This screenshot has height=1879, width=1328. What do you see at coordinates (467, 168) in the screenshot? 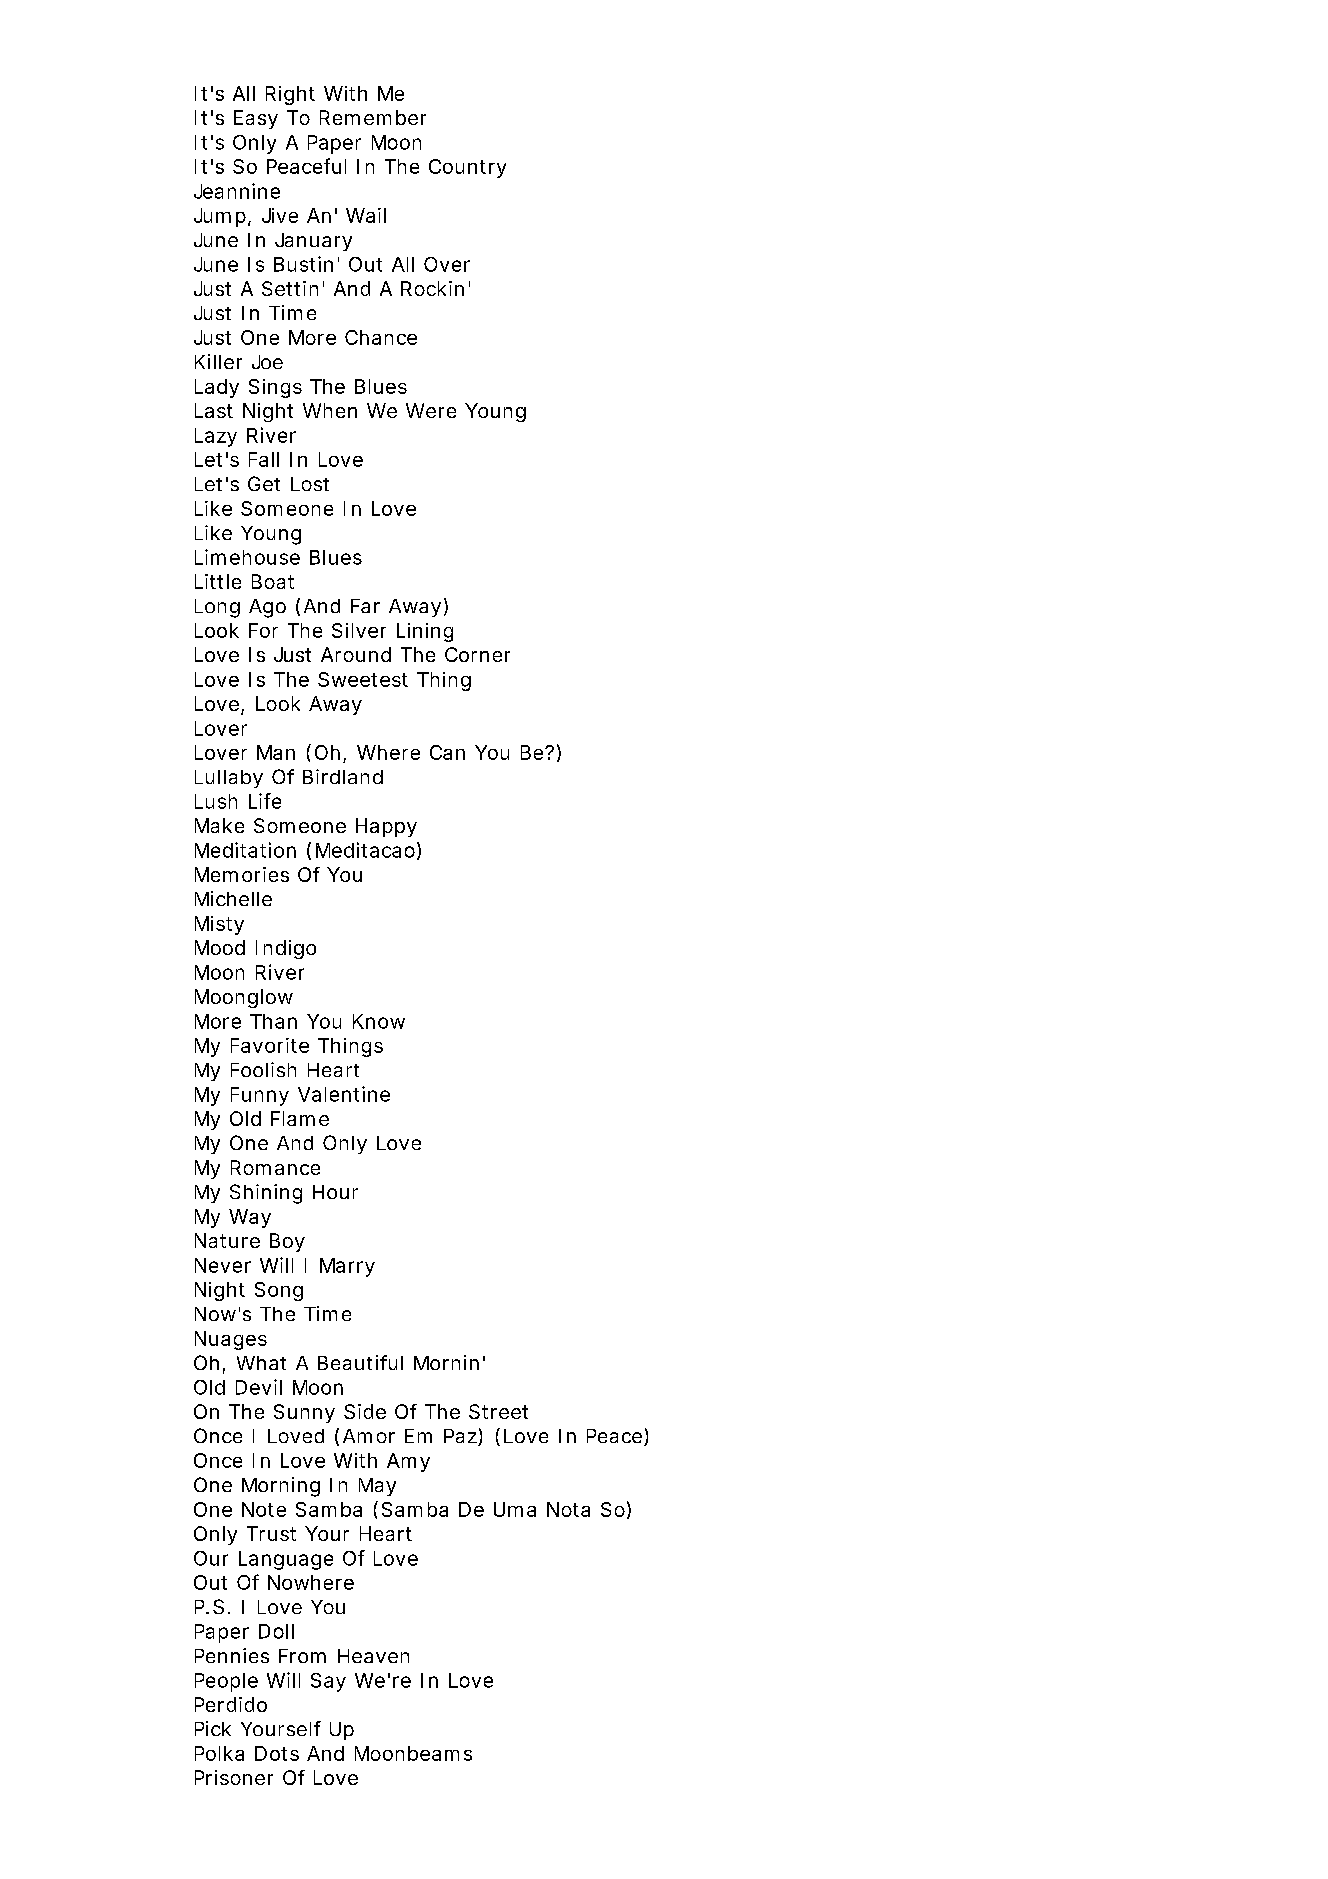
I see `Country` at bounding box center [467, 168].
